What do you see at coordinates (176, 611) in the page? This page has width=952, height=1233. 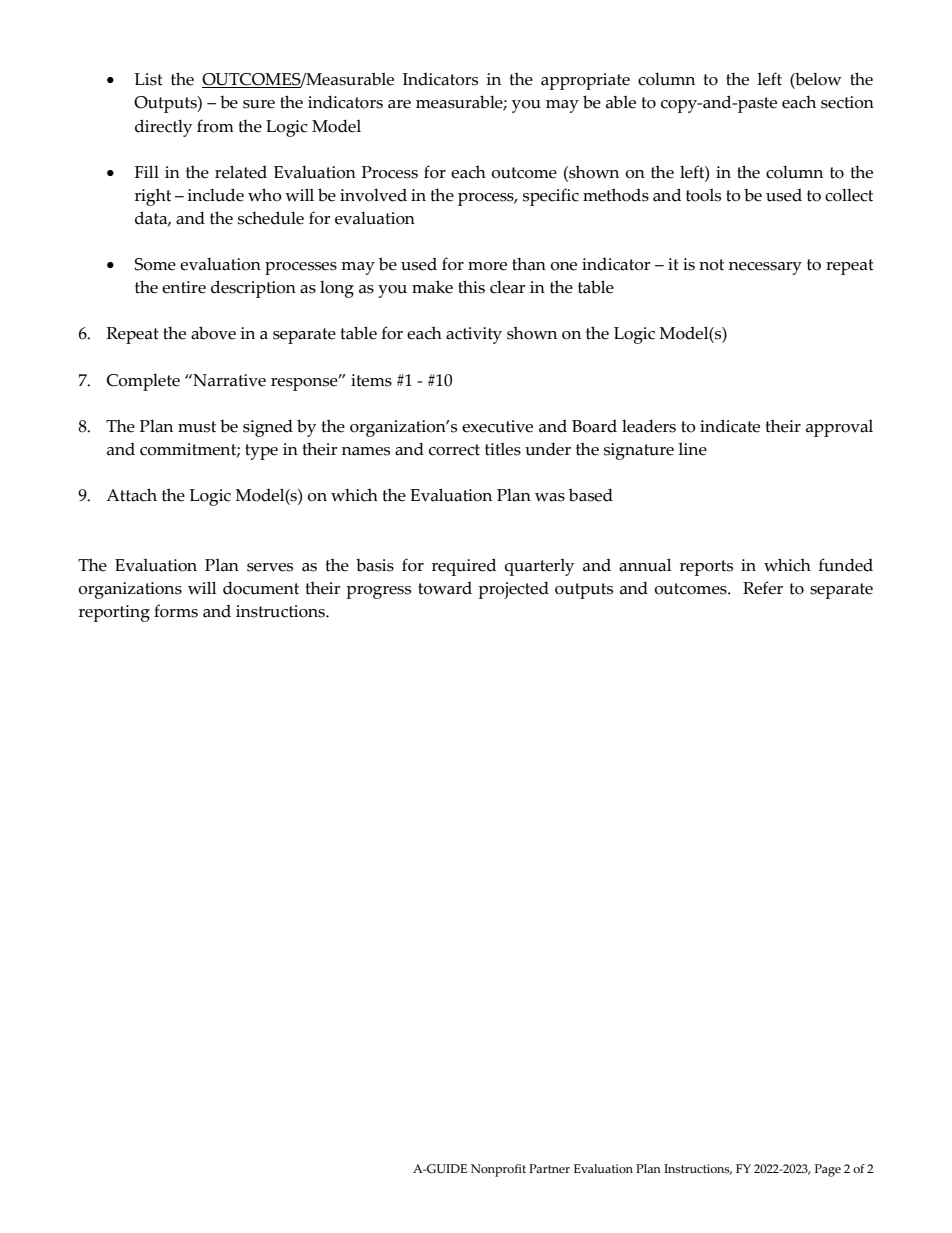 I see `forms` at bounding box center [176, 611].
